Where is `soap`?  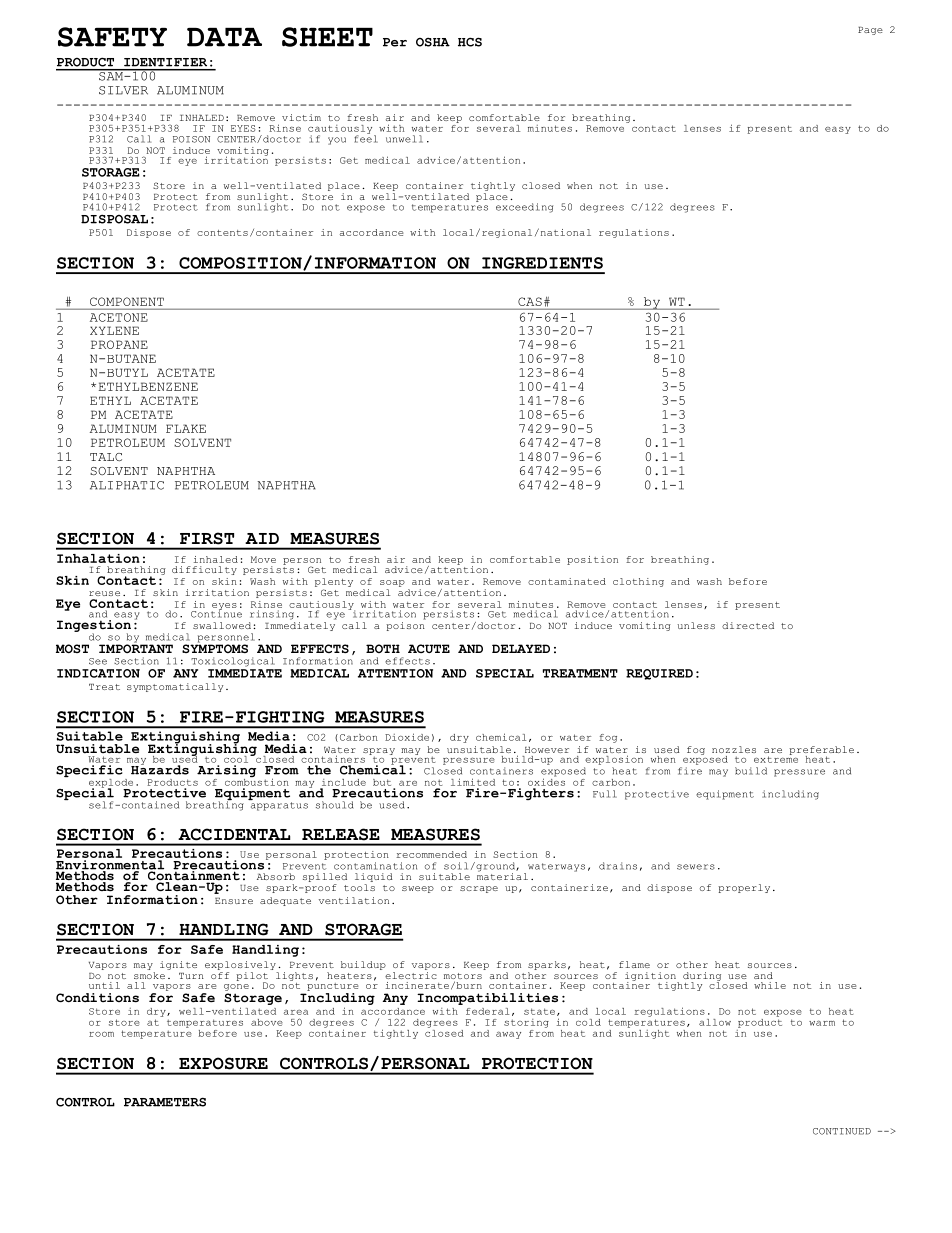 soap is located at coordinates (392, 583).
